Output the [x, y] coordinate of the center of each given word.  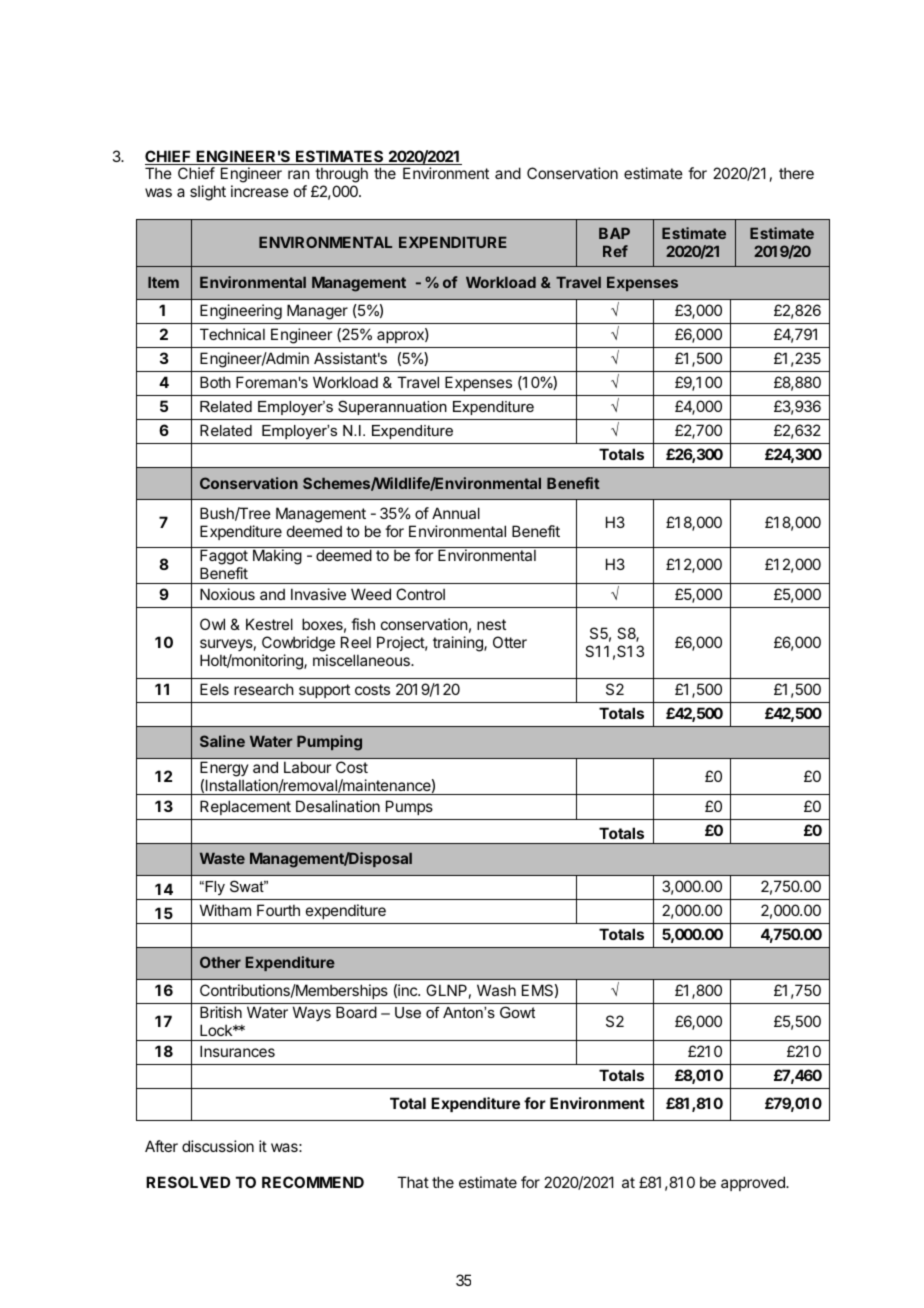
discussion [218, 1146]
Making [277, 557]
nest [491, 624]
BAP [614, 233]
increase [260, 191]
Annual [456, 513]
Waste [222, 858]
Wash [496, 990]
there [796, 173]
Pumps [409, 807]
